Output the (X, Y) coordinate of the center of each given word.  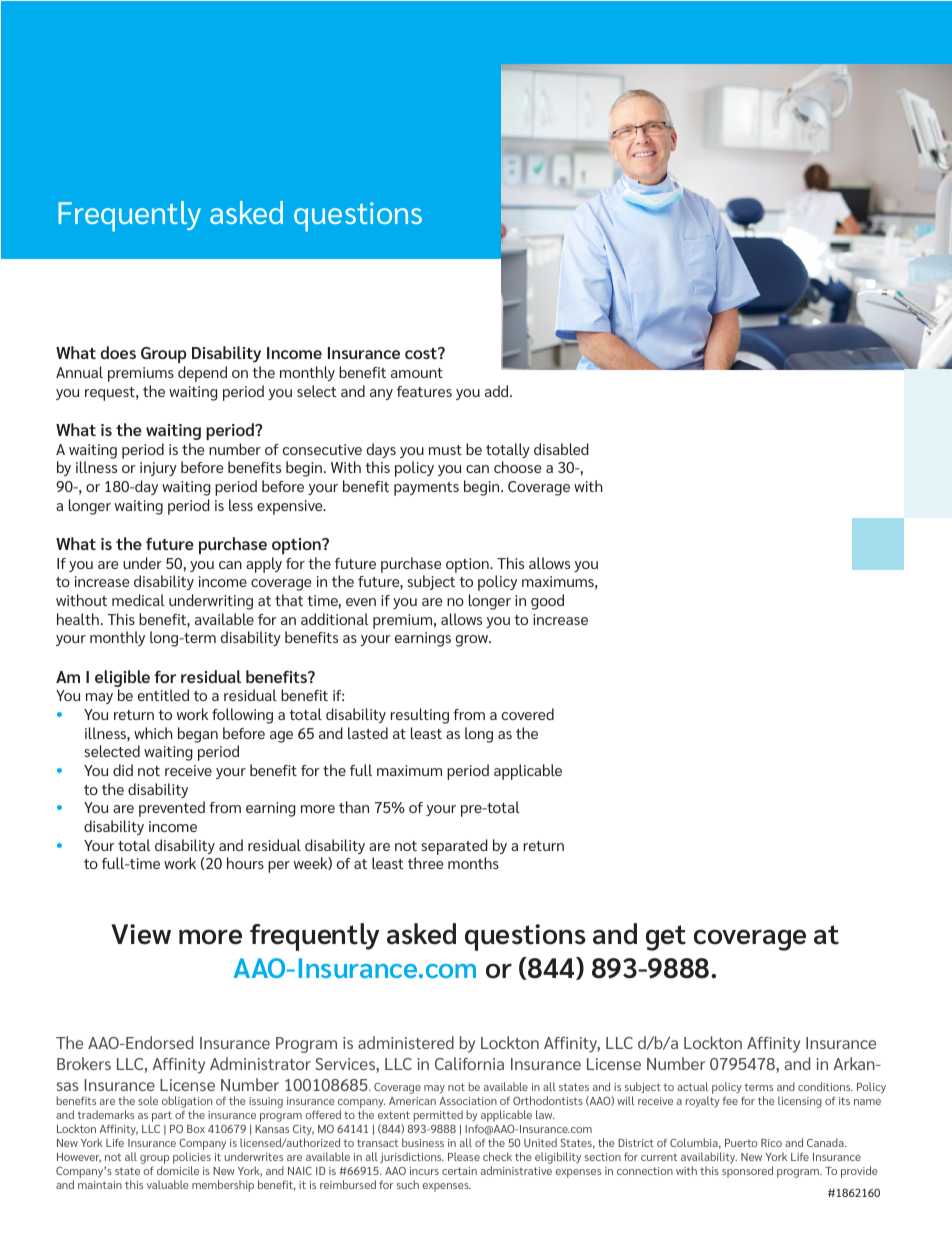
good (547, 602)
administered (406, 1042)
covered (528, 714)
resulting (420, 716)
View (141, 934)
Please (464, 1156)
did (123, 770)
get (666, 938)
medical (138, 600)
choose (517, 467)
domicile (178, 1170)
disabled (561, 449)
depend (202, 374)
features (424, 391)
